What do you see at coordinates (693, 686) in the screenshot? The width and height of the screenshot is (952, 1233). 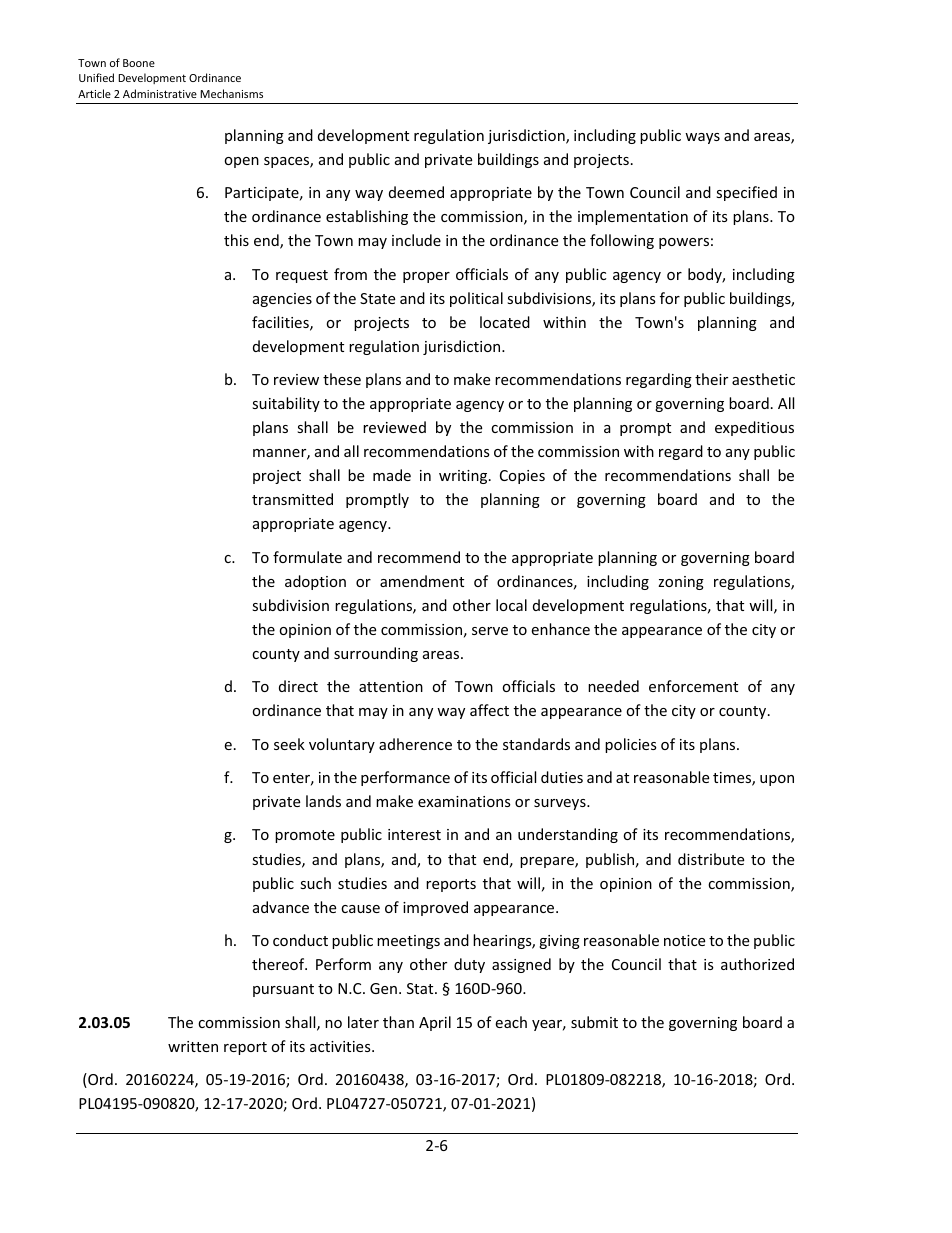 I see `enforcement` at bounding box center [693, 686].
